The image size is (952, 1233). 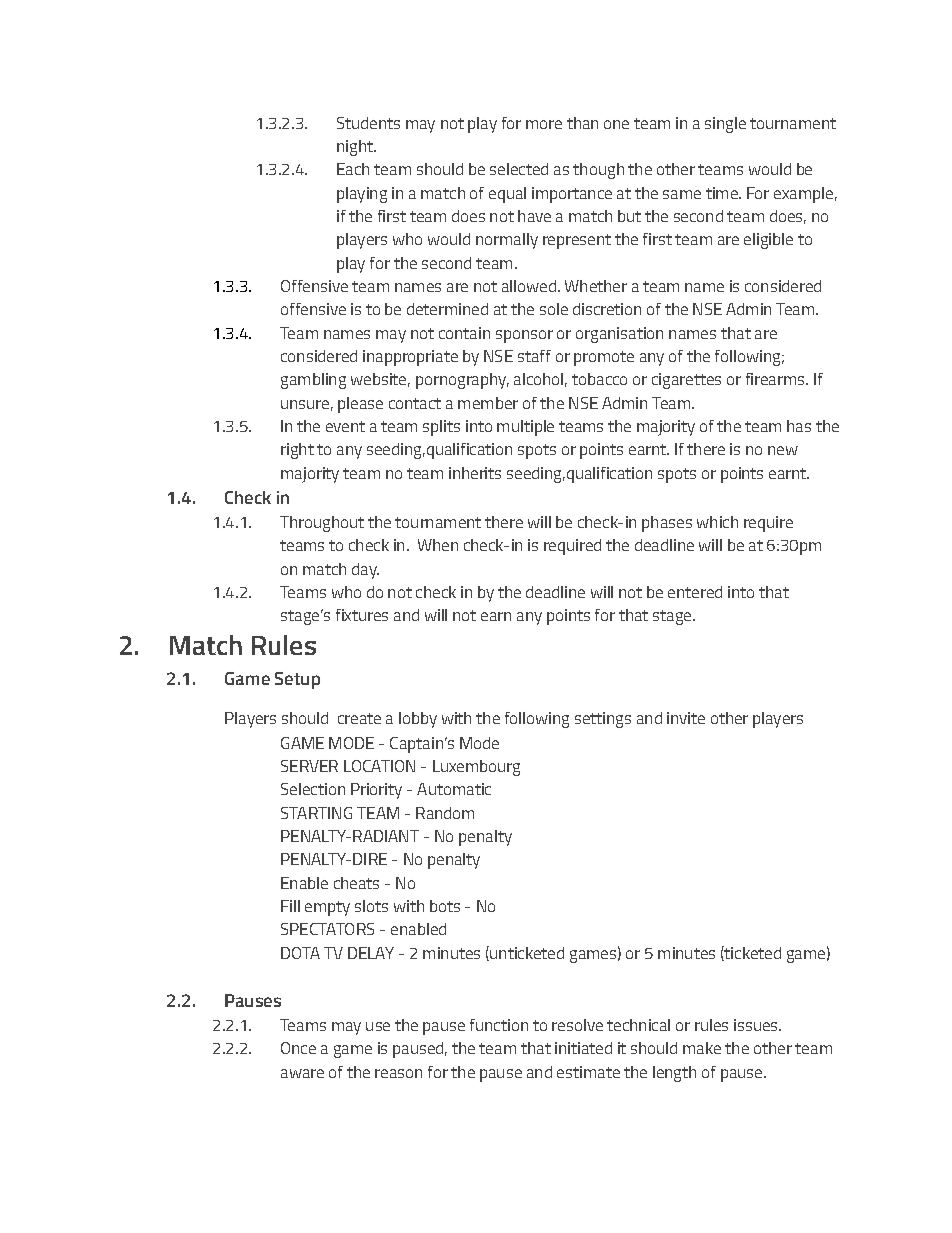 I want to click on Once, so click(x=298, y=1048).
